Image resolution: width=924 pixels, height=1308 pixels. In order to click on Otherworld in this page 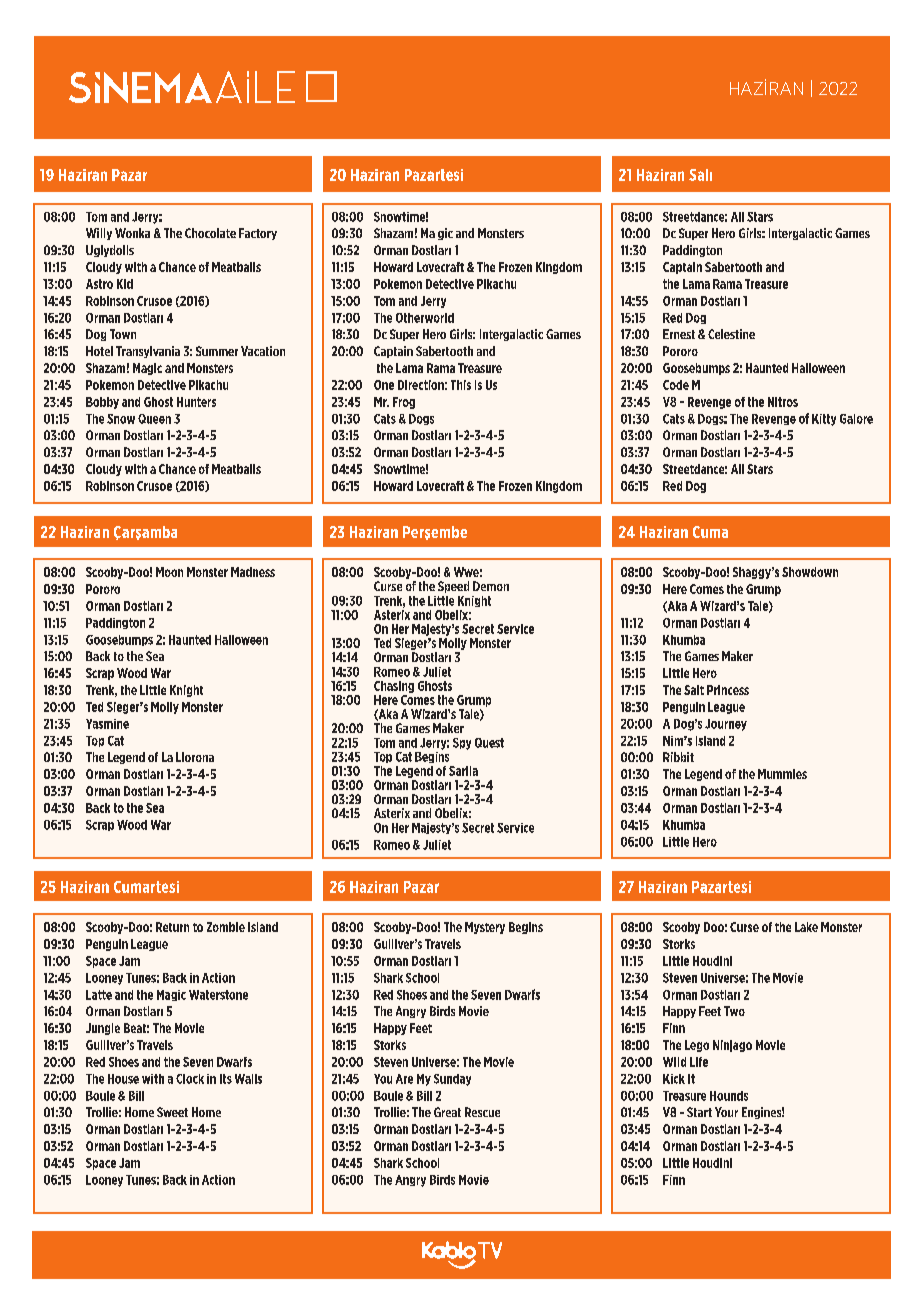, I will do `click(425, 318)`.
